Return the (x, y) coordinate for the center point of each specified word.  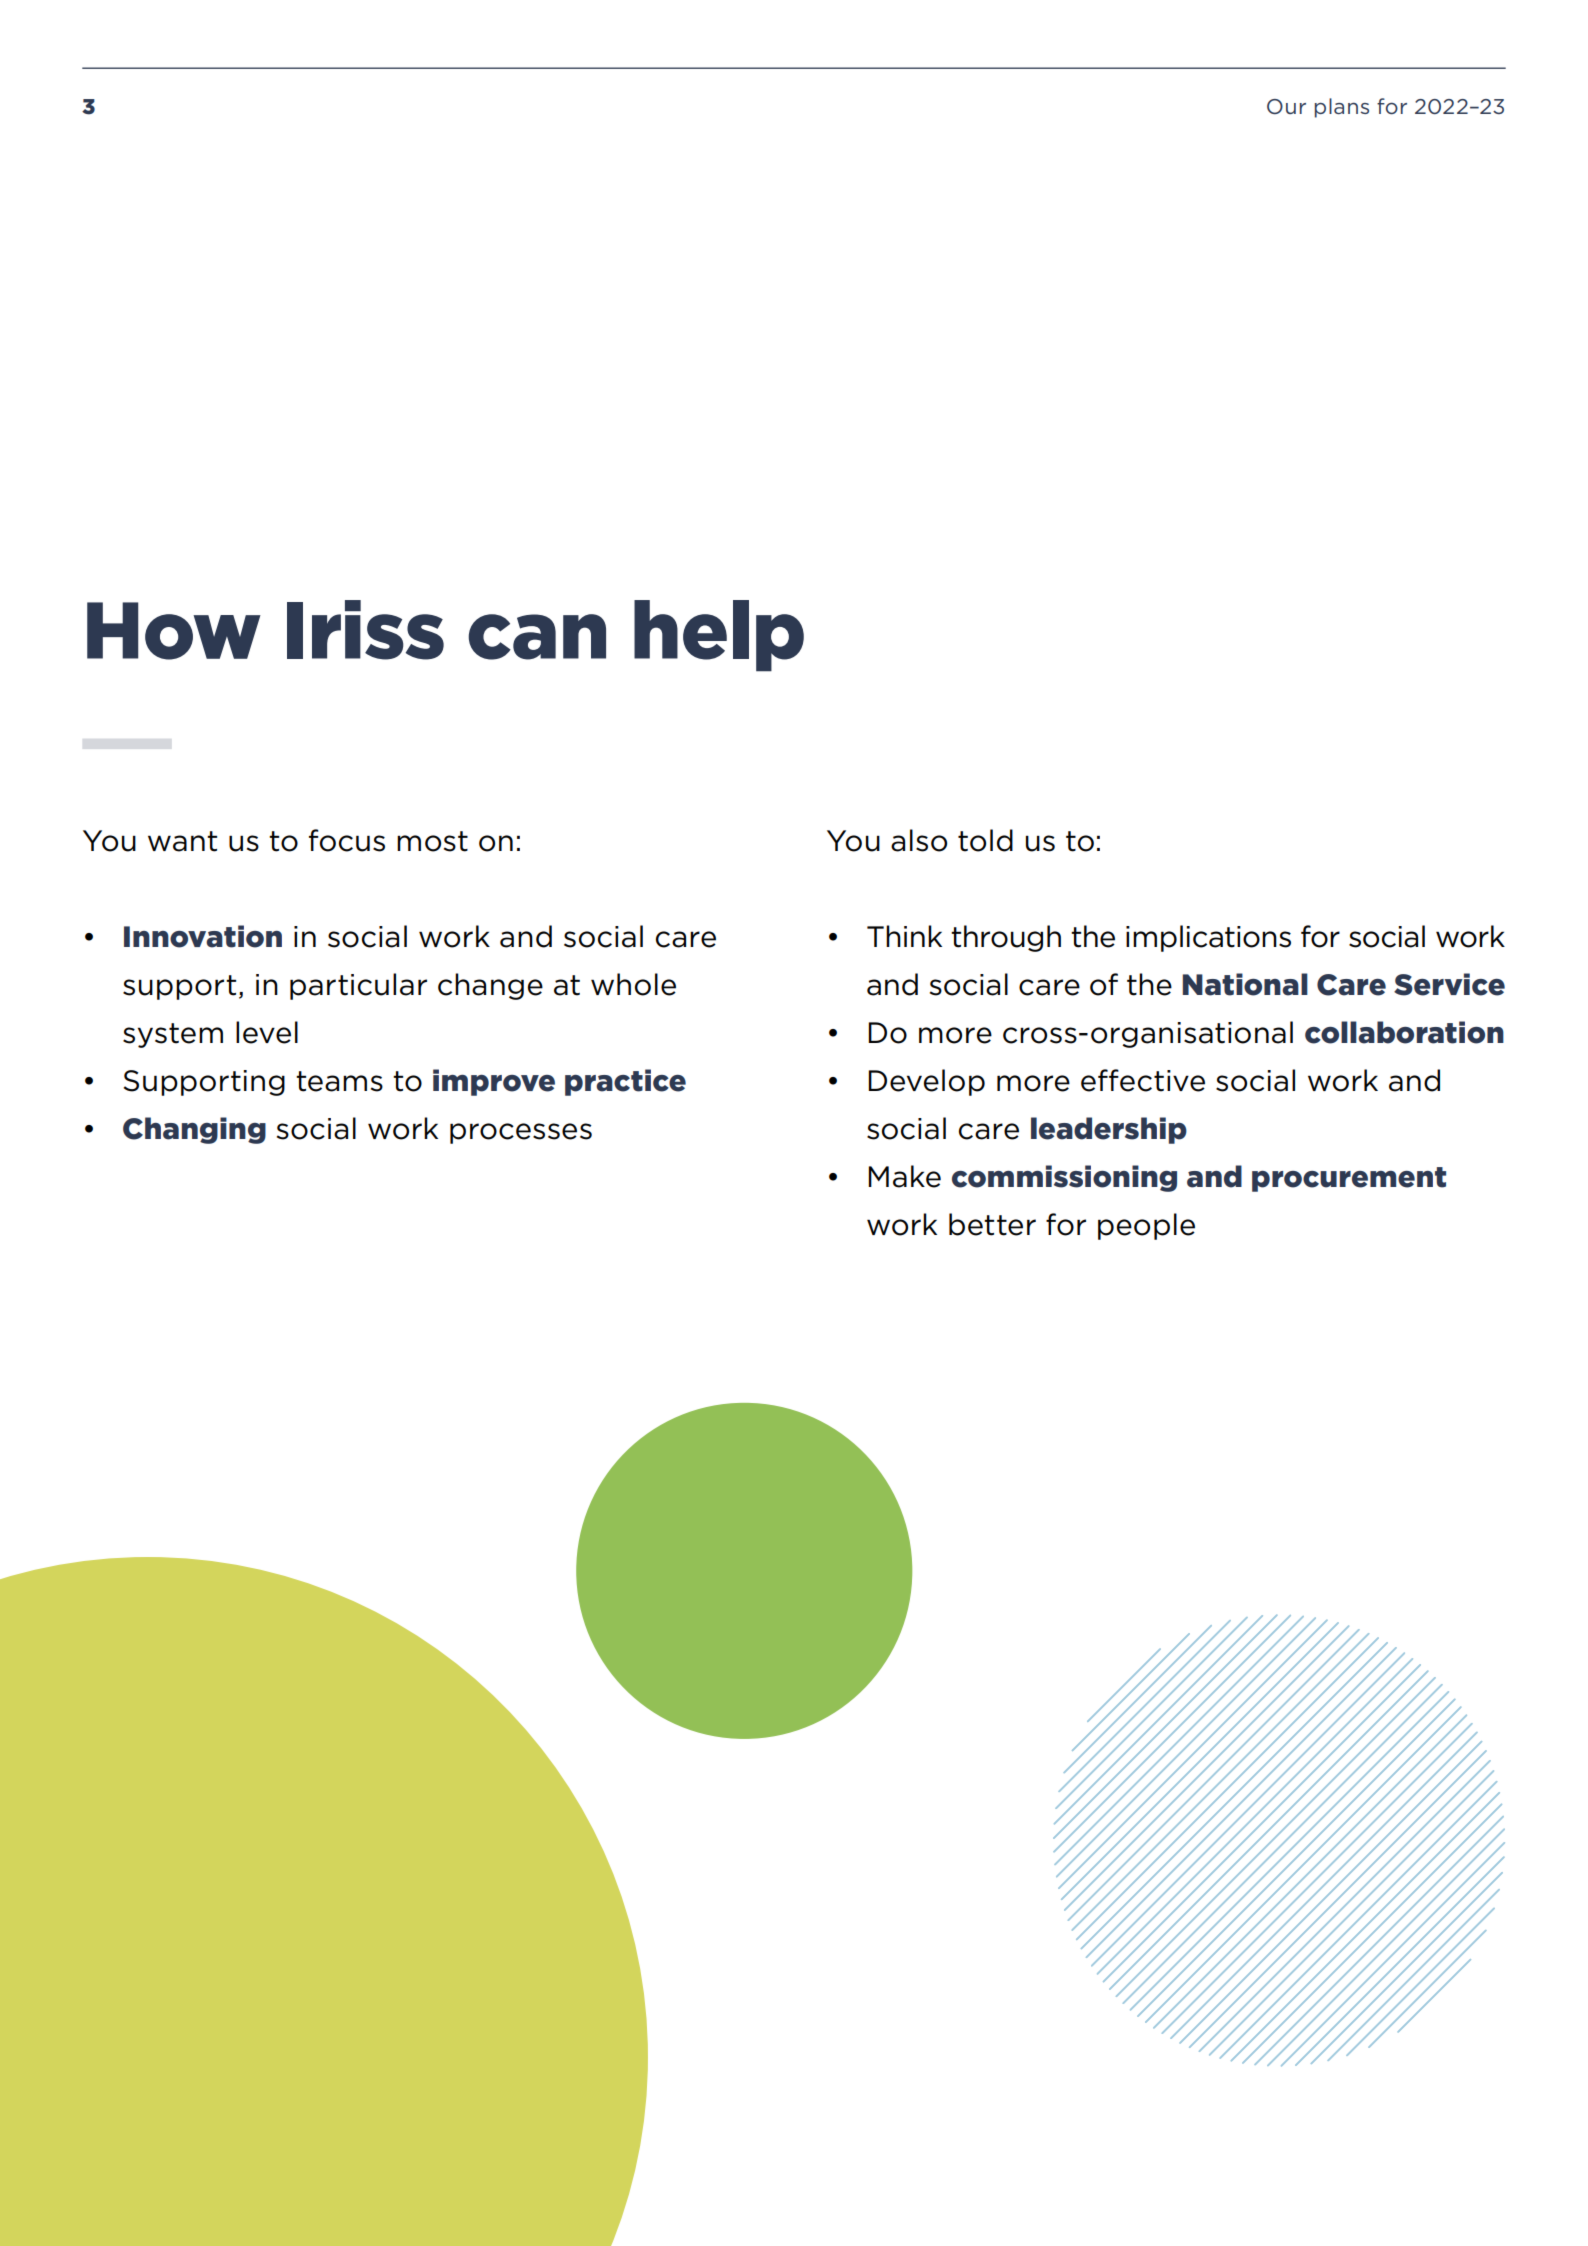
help (719, 636)
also (919, 840)
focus (347, 840)
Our (1286, 106)
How (174, 631)
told (985, 840)
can (537, 637)
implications (1208, 938)
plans (1342, 108)
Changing (194, 1130)
